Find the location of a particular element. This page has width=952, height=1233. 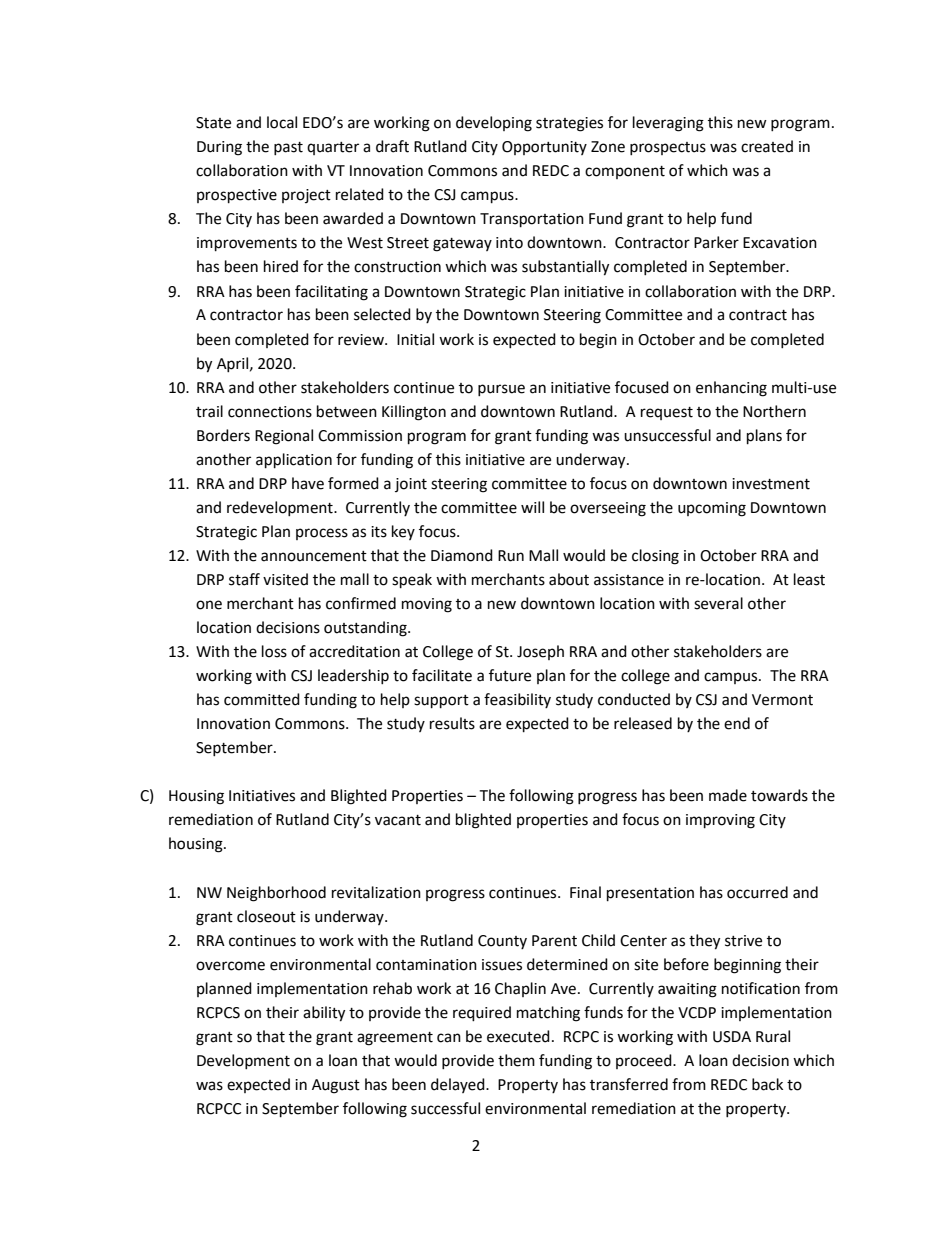

them is located at coordinates (516, 1060).
